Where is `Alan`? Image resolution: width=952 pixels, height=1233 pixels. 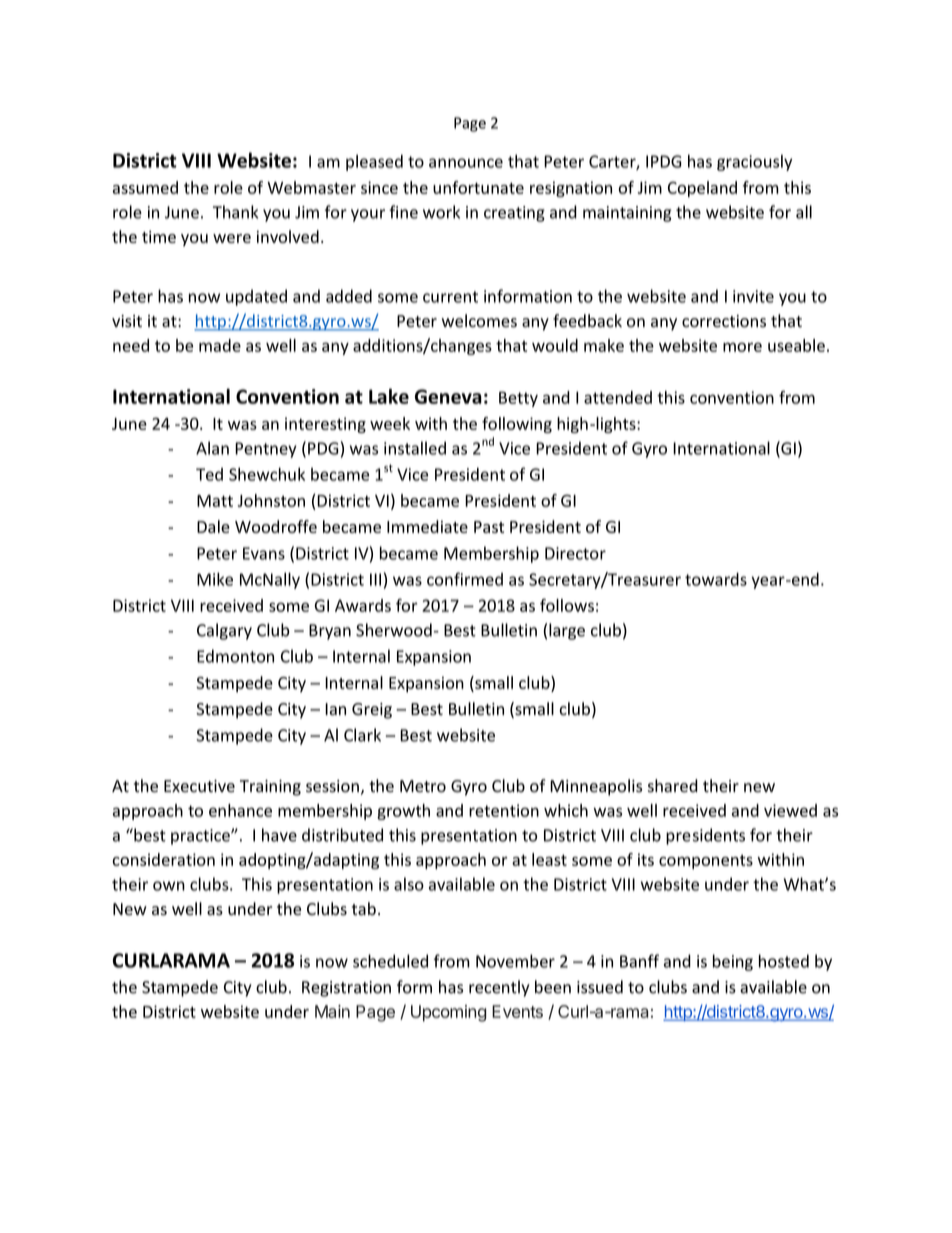
Alan is located at coordinates (212, 448).
